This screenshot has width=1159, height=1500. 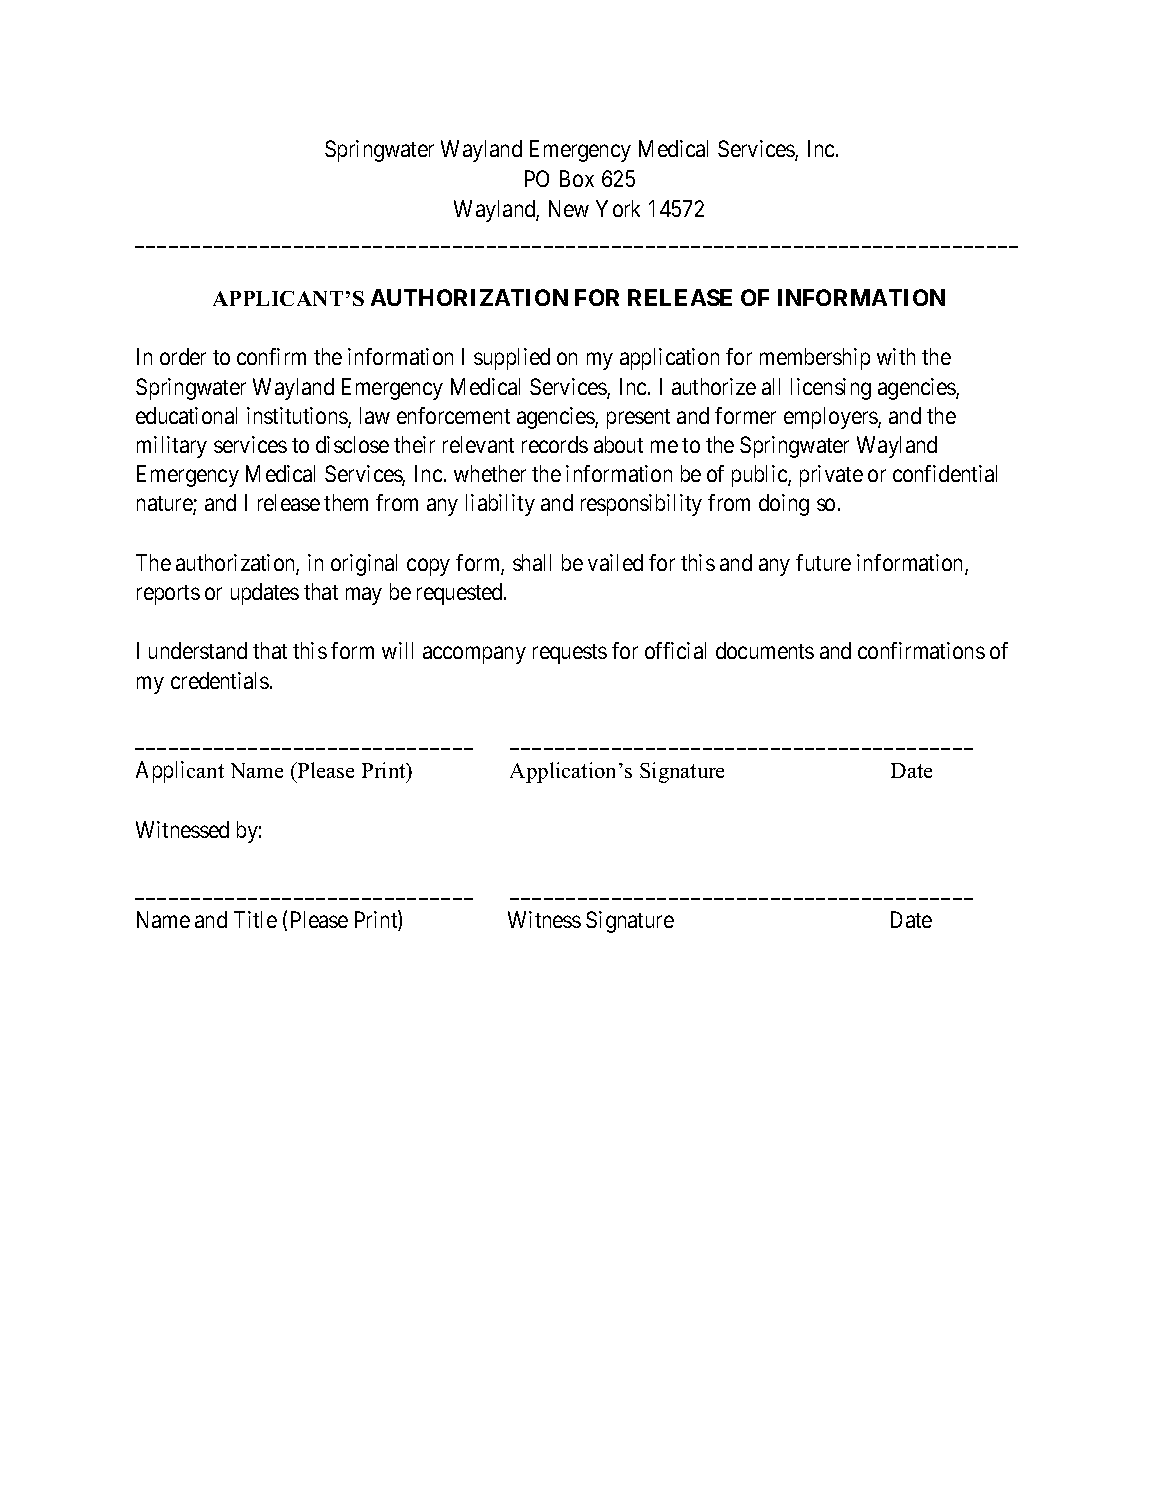 What do you see at coordinates (555, 444) in the screenshot?
I see `records` at bounding box center [555, 444].
